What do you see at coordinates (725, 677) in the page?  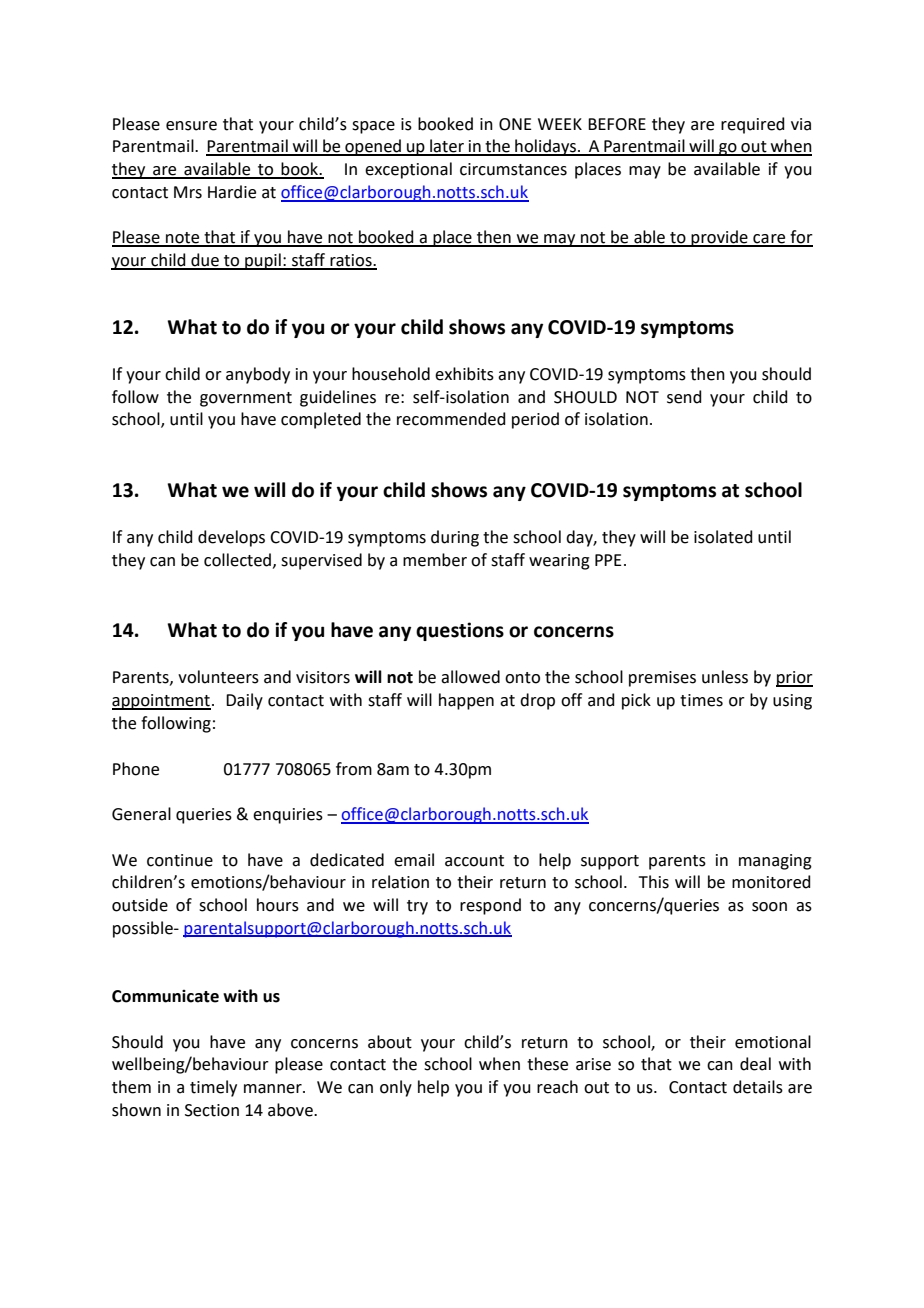 I see `unless` at bounding box center [725, 677].
